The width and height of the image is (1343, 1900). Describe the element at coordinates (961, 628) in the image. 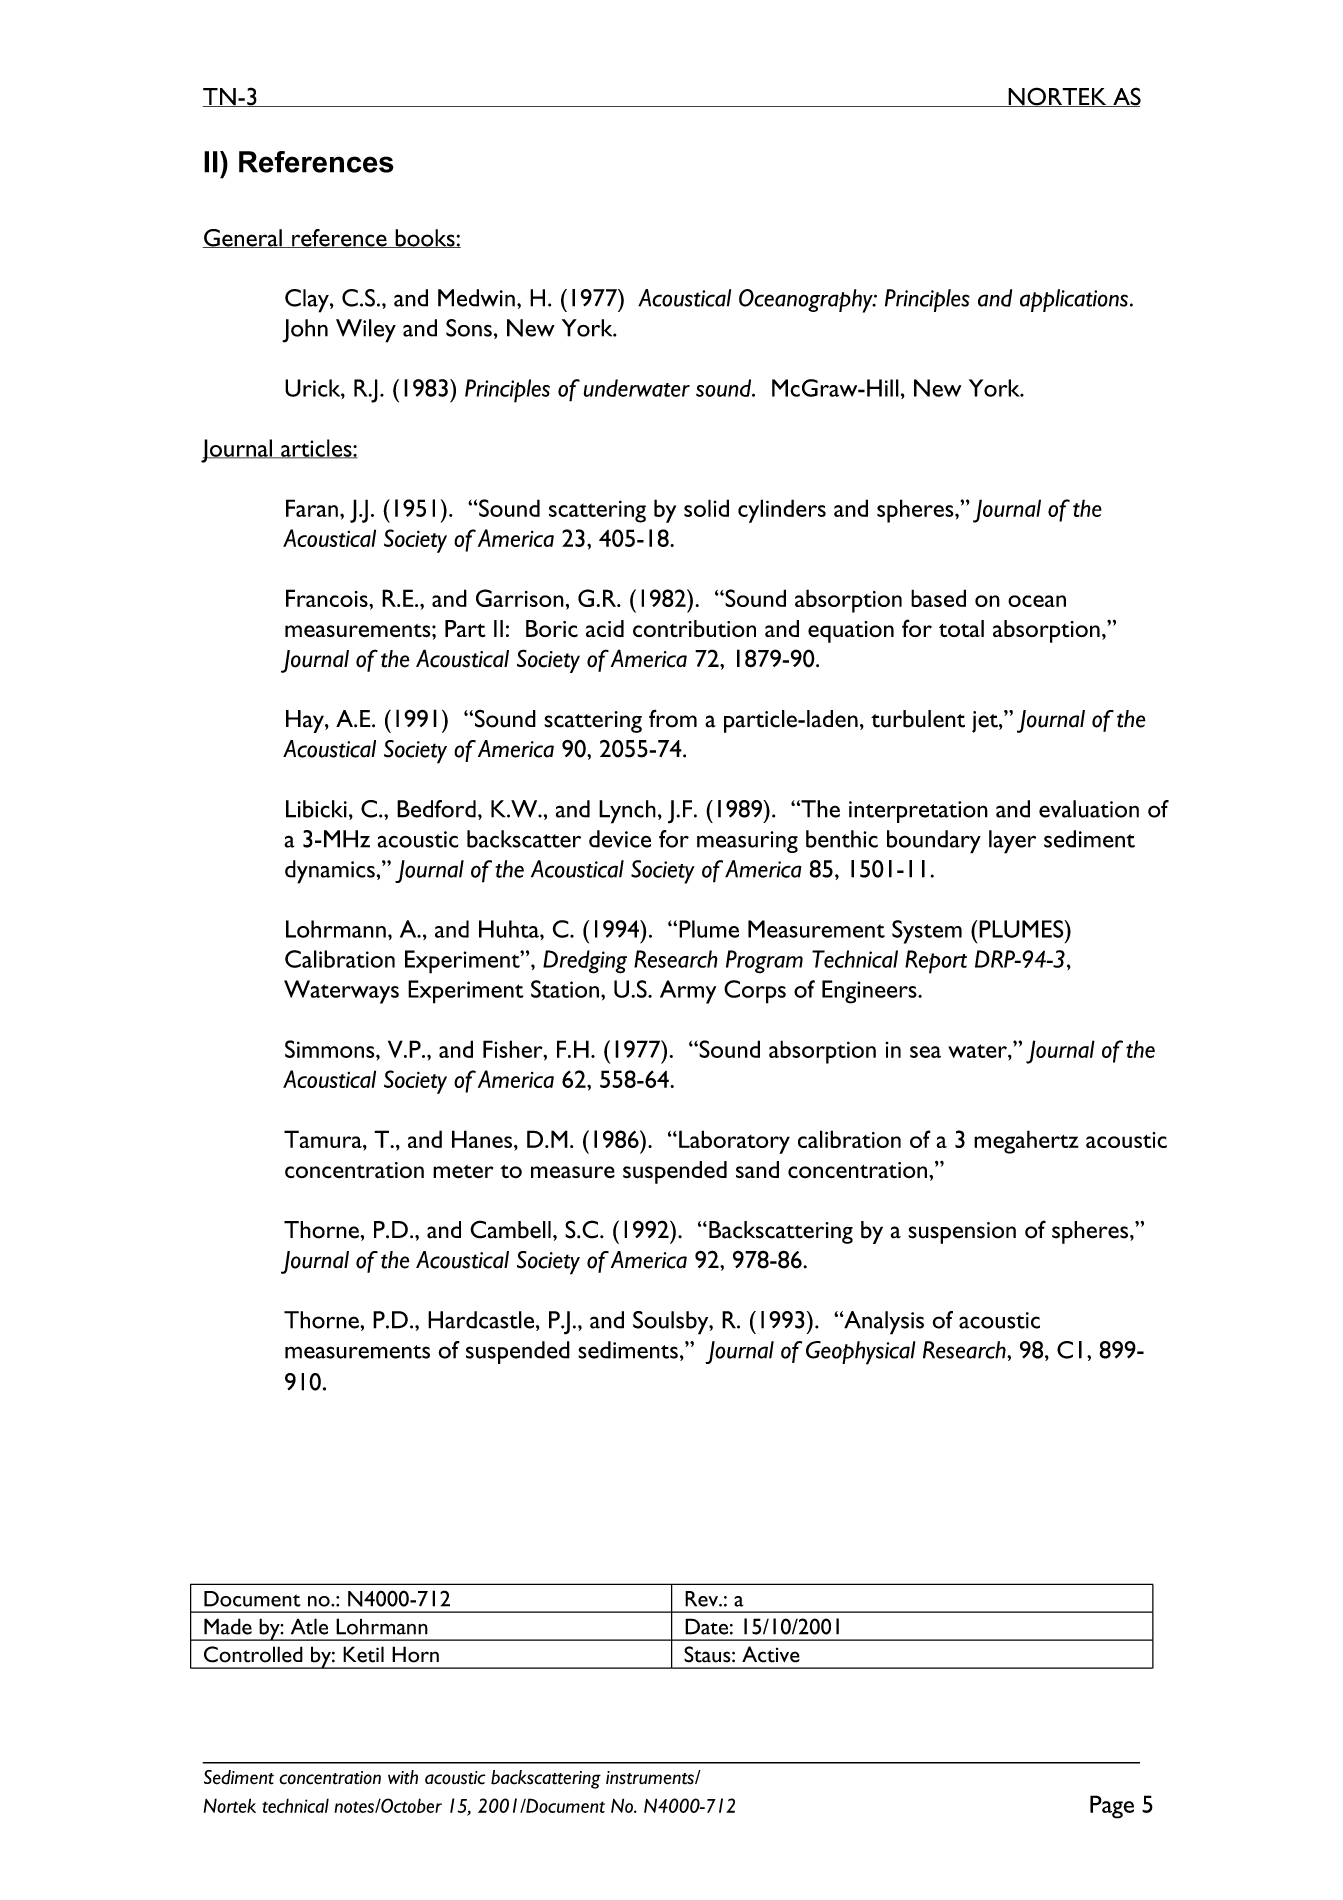

I see `total` at that location.
